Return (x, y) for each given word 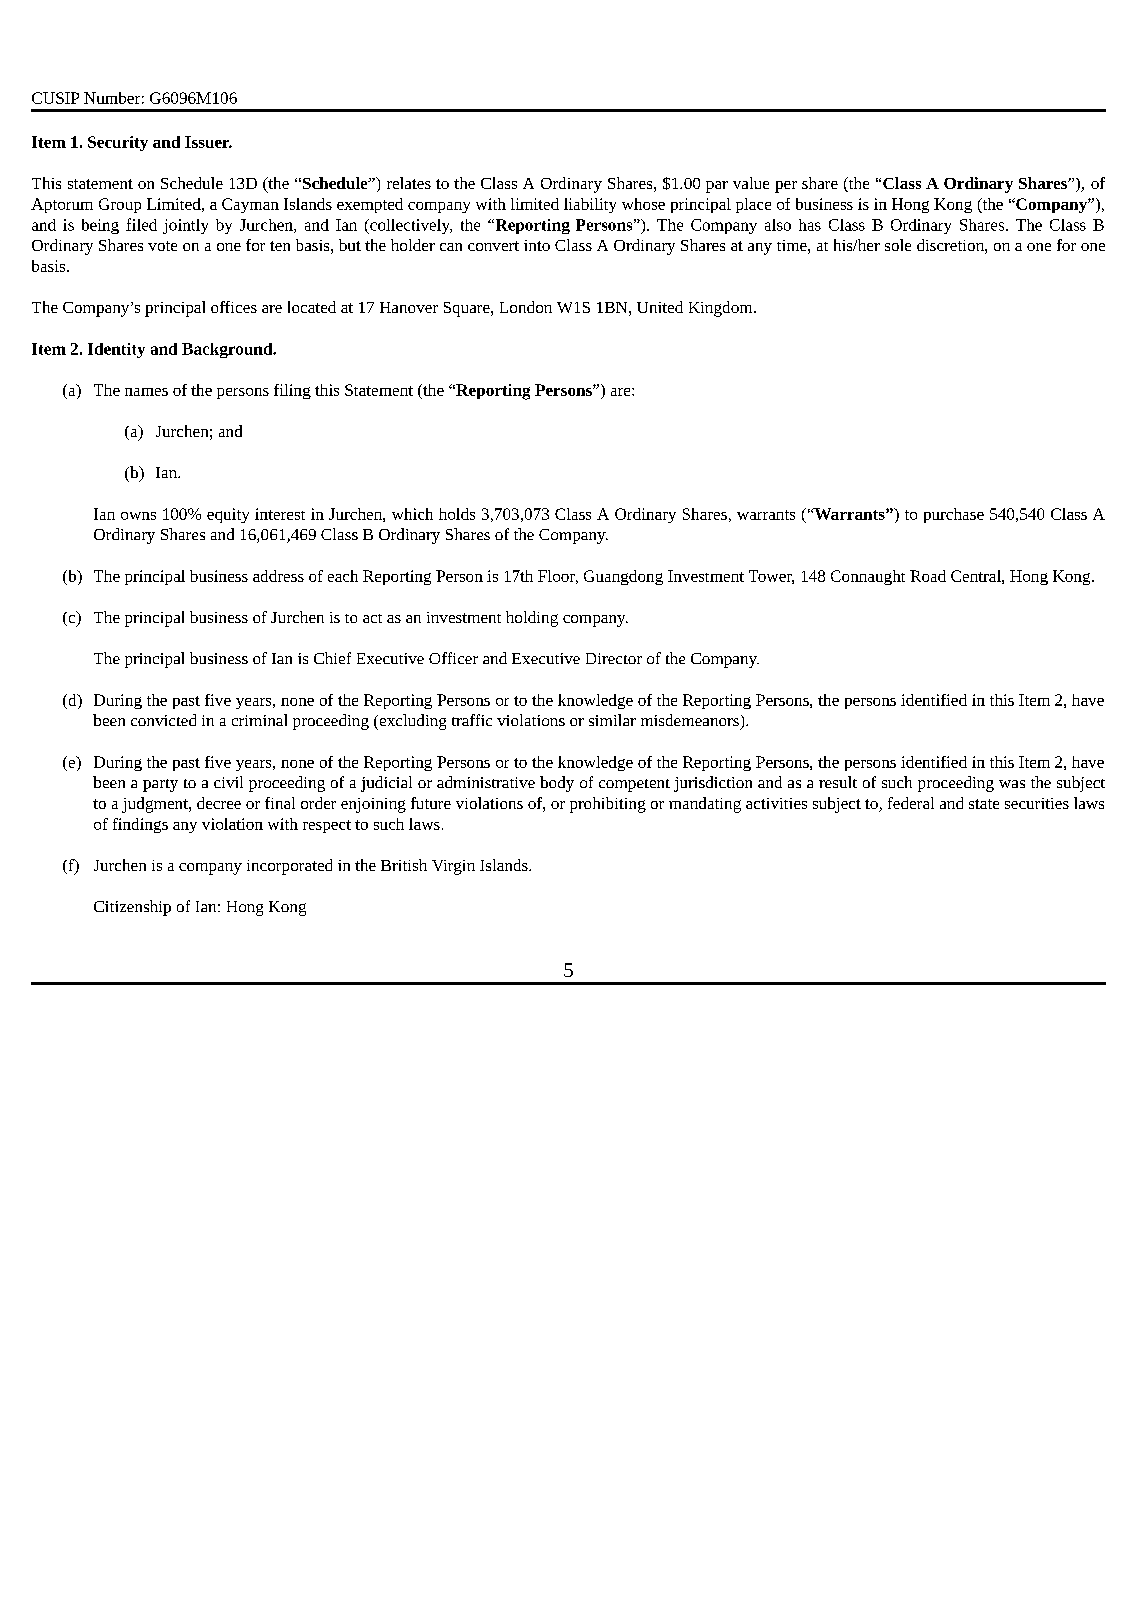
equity (228, 515)
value (751, 183)
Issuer (208, 142)
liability (590, 205)
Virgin (453, 867)
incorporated (289, 867)
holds (457, 514)
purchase (954, 515)
